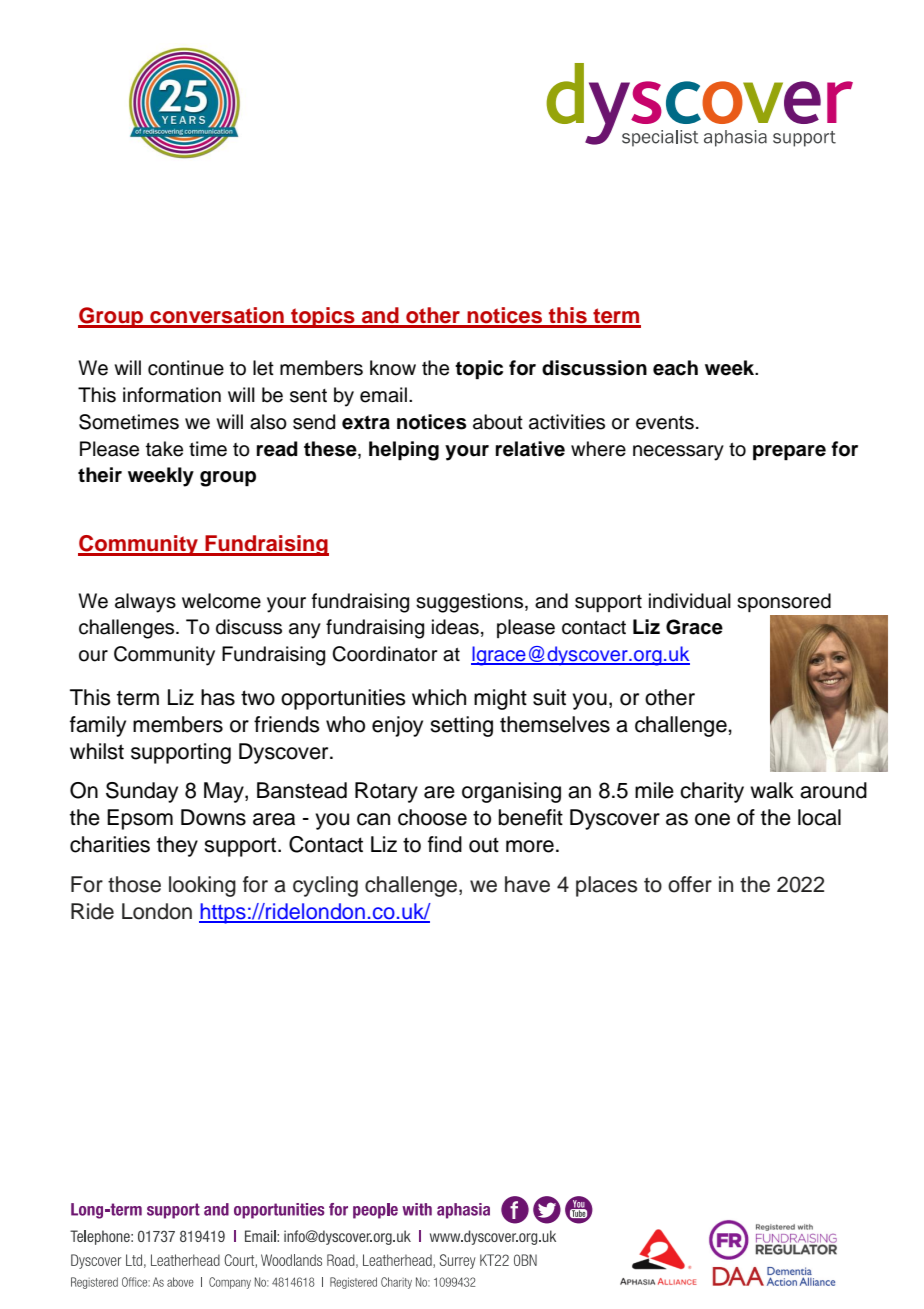 The image size is (924, 1309). I want to click on setting, so click(461, 726).
